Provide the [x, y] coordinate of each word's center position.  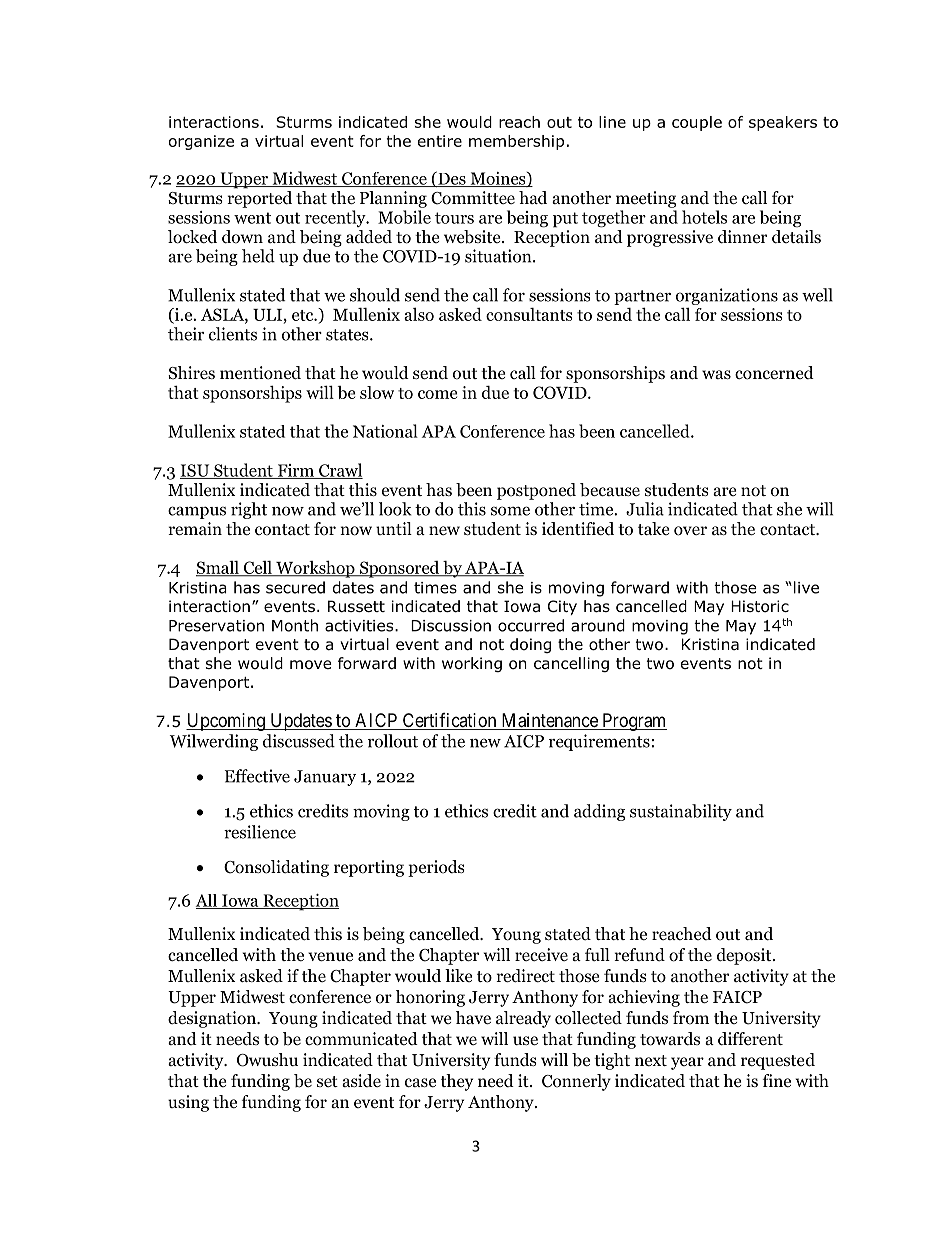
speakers [783, 123]
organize [201, 142]
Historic [760, 606]
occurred [531, 625]
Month [295, 625]
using [188, 1103]
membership [516, 142]
